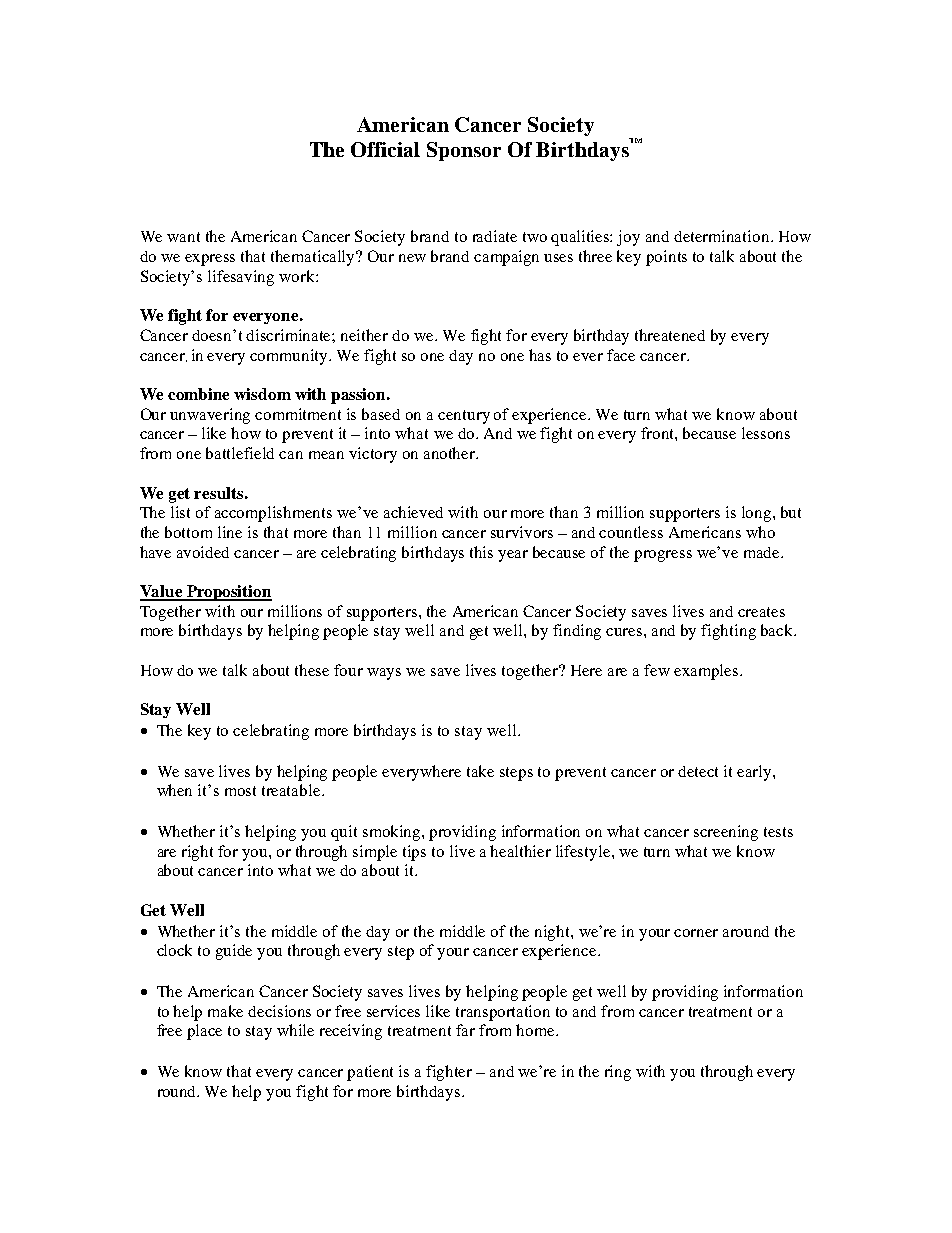 This screenshot has height=1233, width=952. What do you see at coordinates (183, 237) in the screenshot?
I see `want` at bounding box center [183, 237].
